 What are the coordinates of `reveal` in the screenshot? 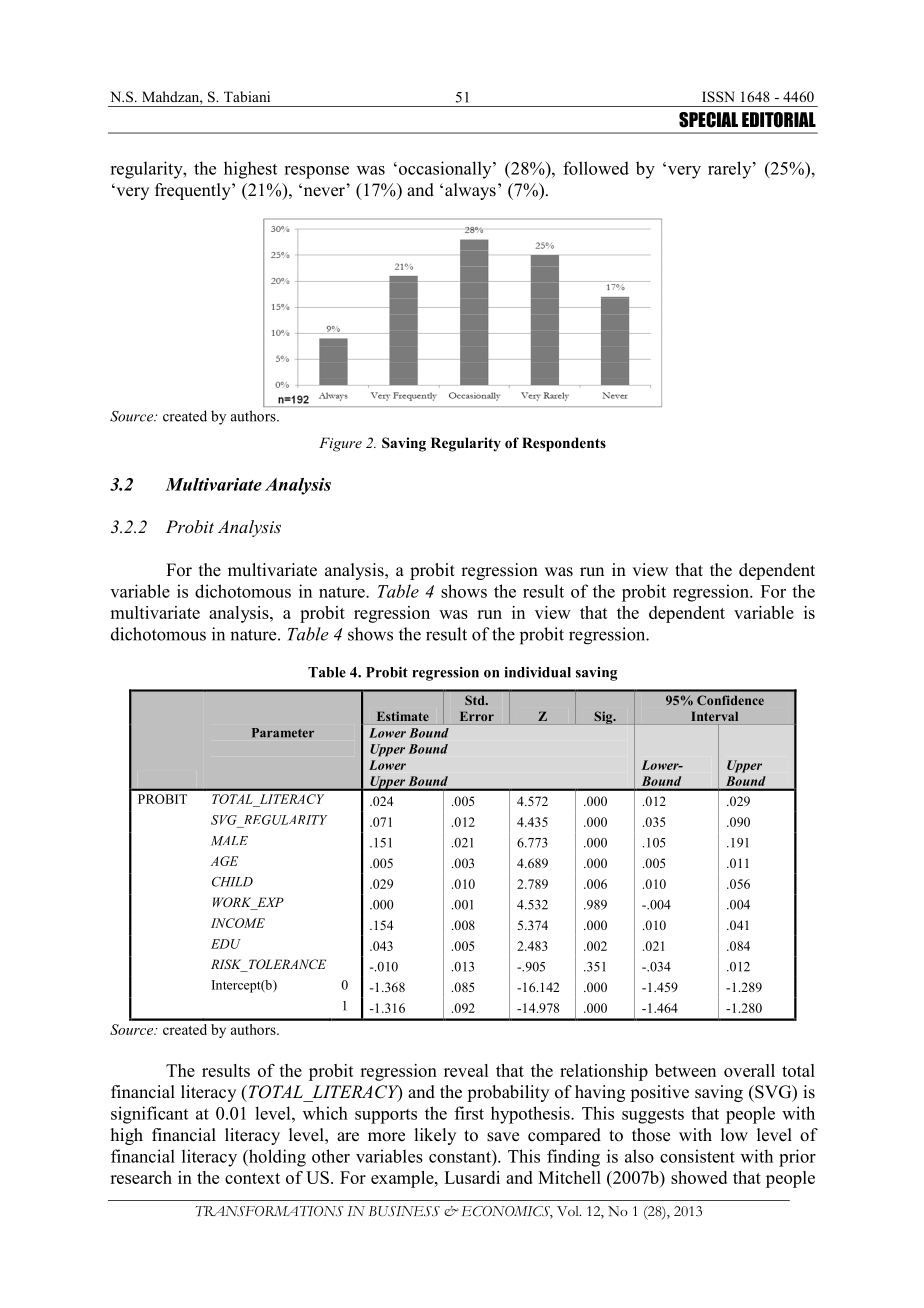 It's located at (466, 1070).
